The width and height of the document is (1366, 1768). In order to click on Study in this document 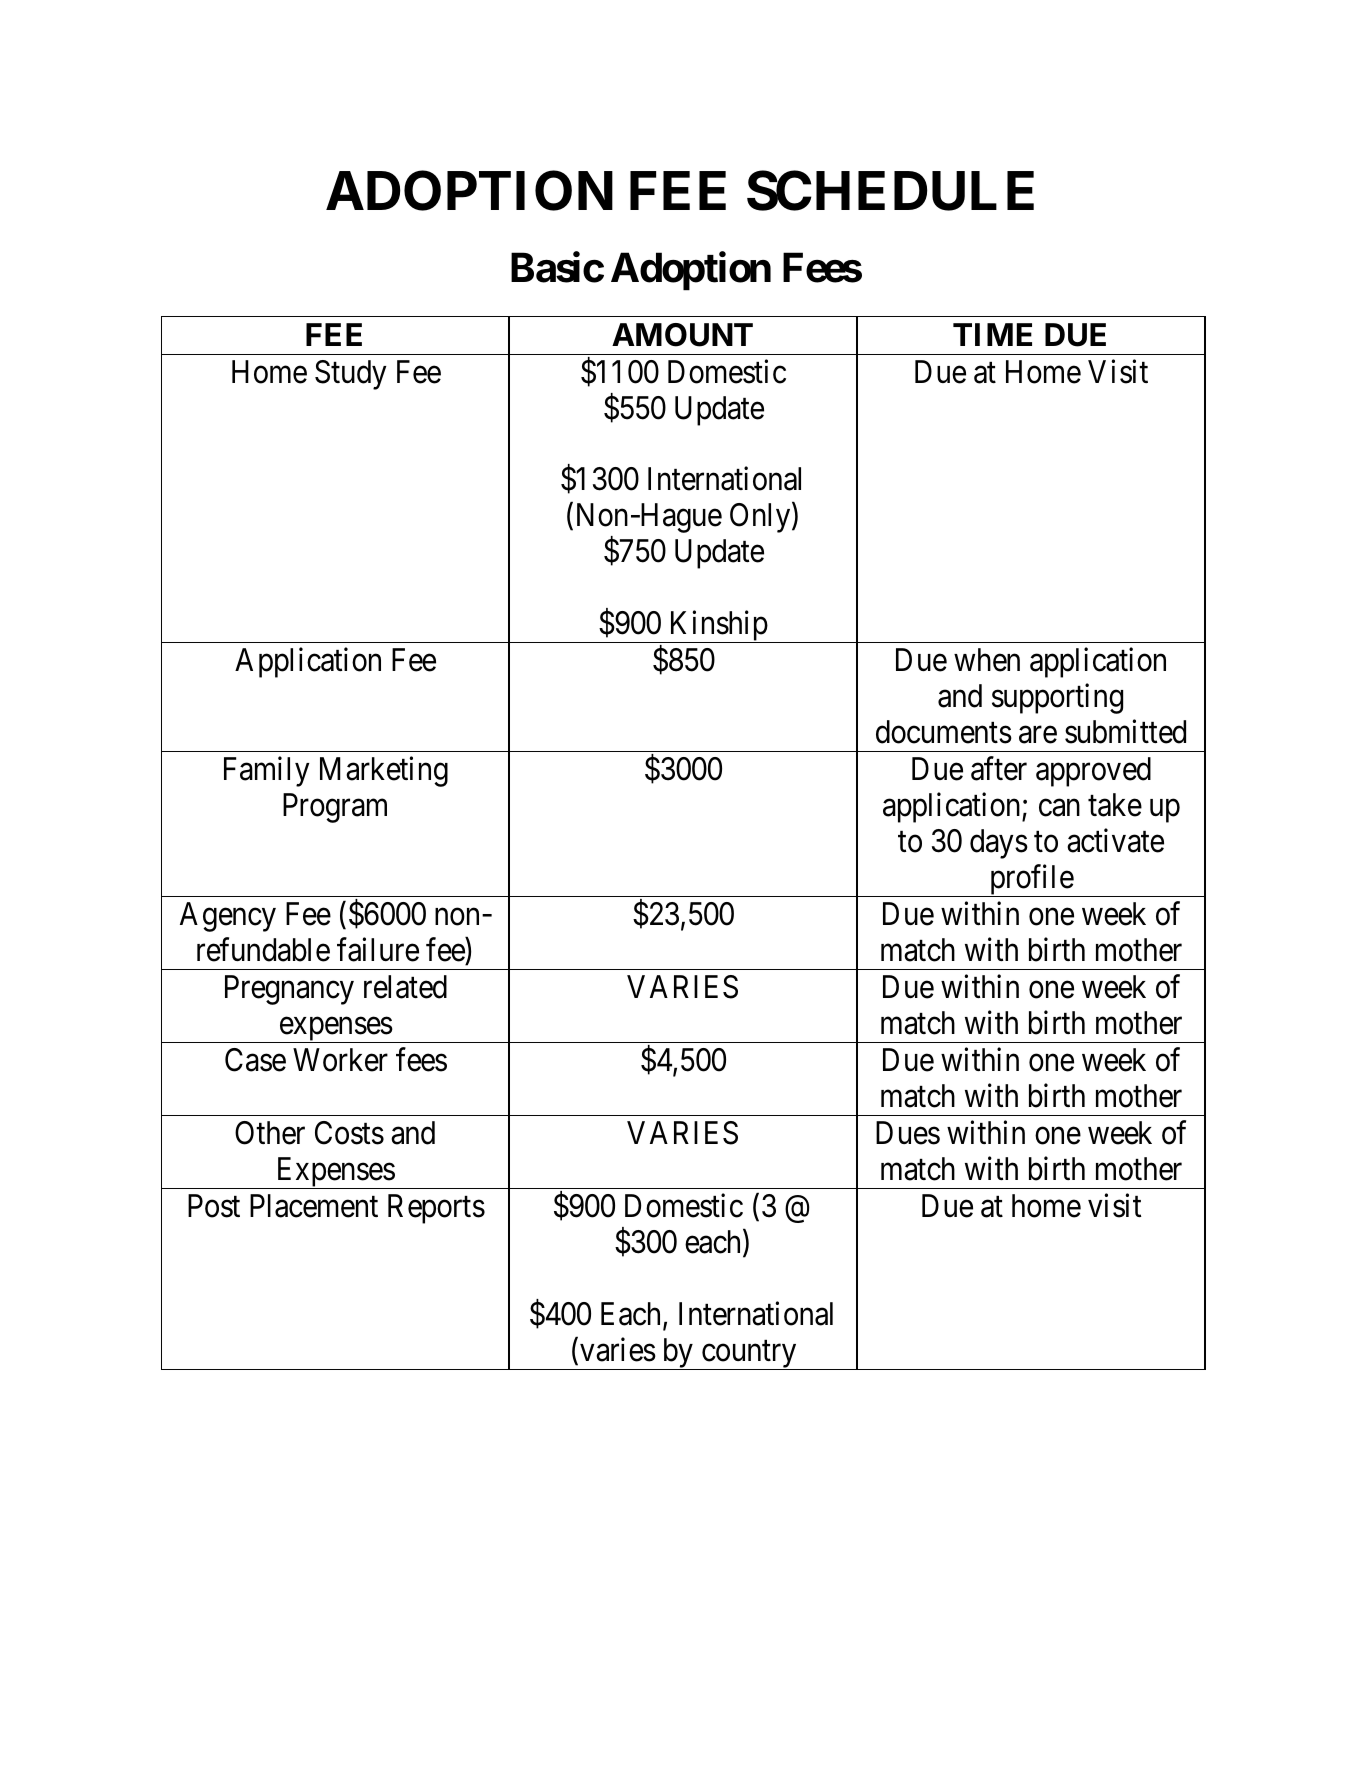, I will do `click(351, 375)`.
